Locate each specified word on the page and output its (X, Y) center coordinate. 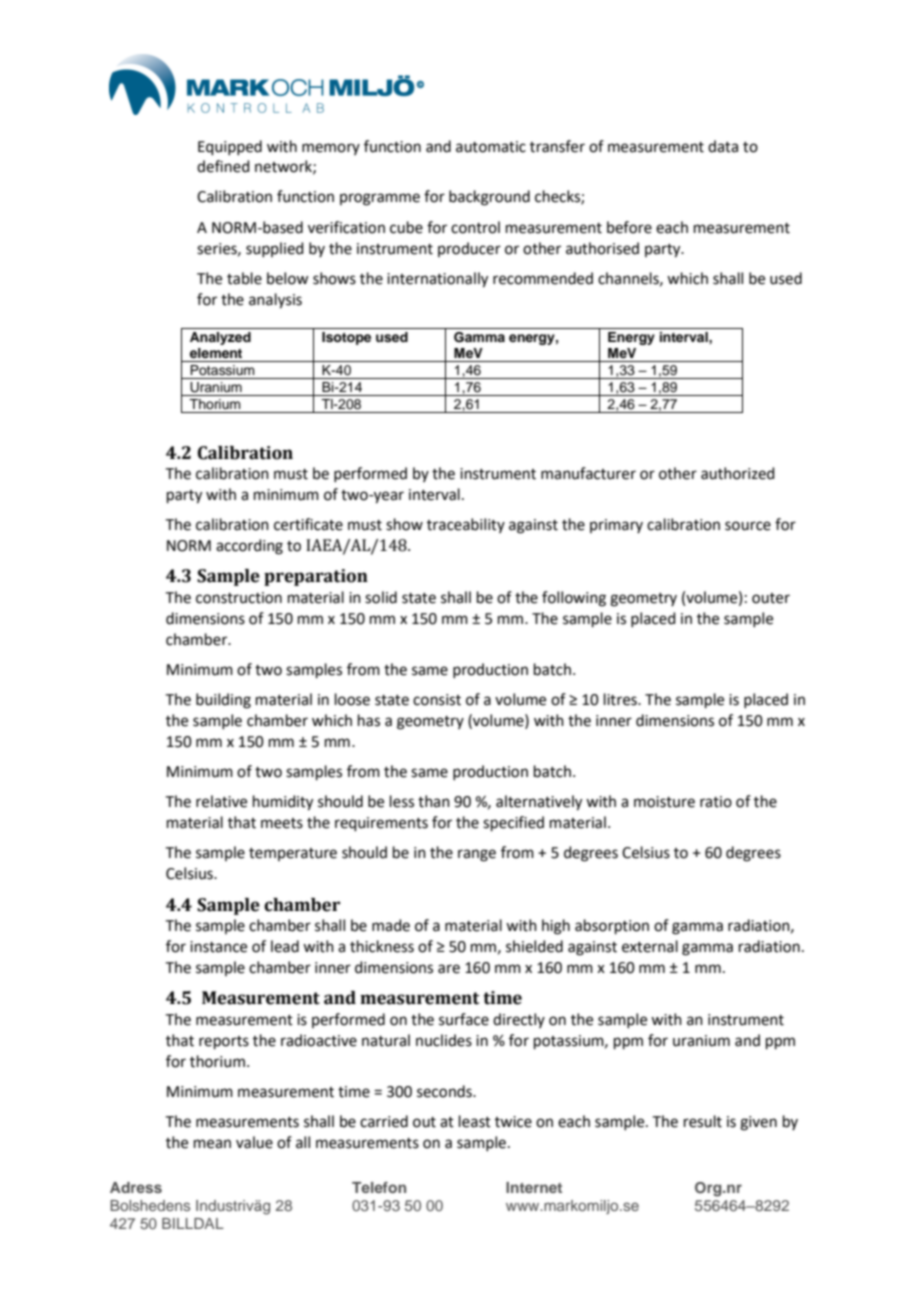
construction (239, 598)
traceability (466, 525)
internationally (437, 280)
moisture (664, 802)
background (489, 198)
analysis (275, 301)
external (650, 946)
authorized (738, 473)
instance (218, 947)
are (449, 969)
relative (221, 801)
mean (212, 1144)
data (723, 146)
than (434, 801)
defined (223, 166)
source (748, 526)
